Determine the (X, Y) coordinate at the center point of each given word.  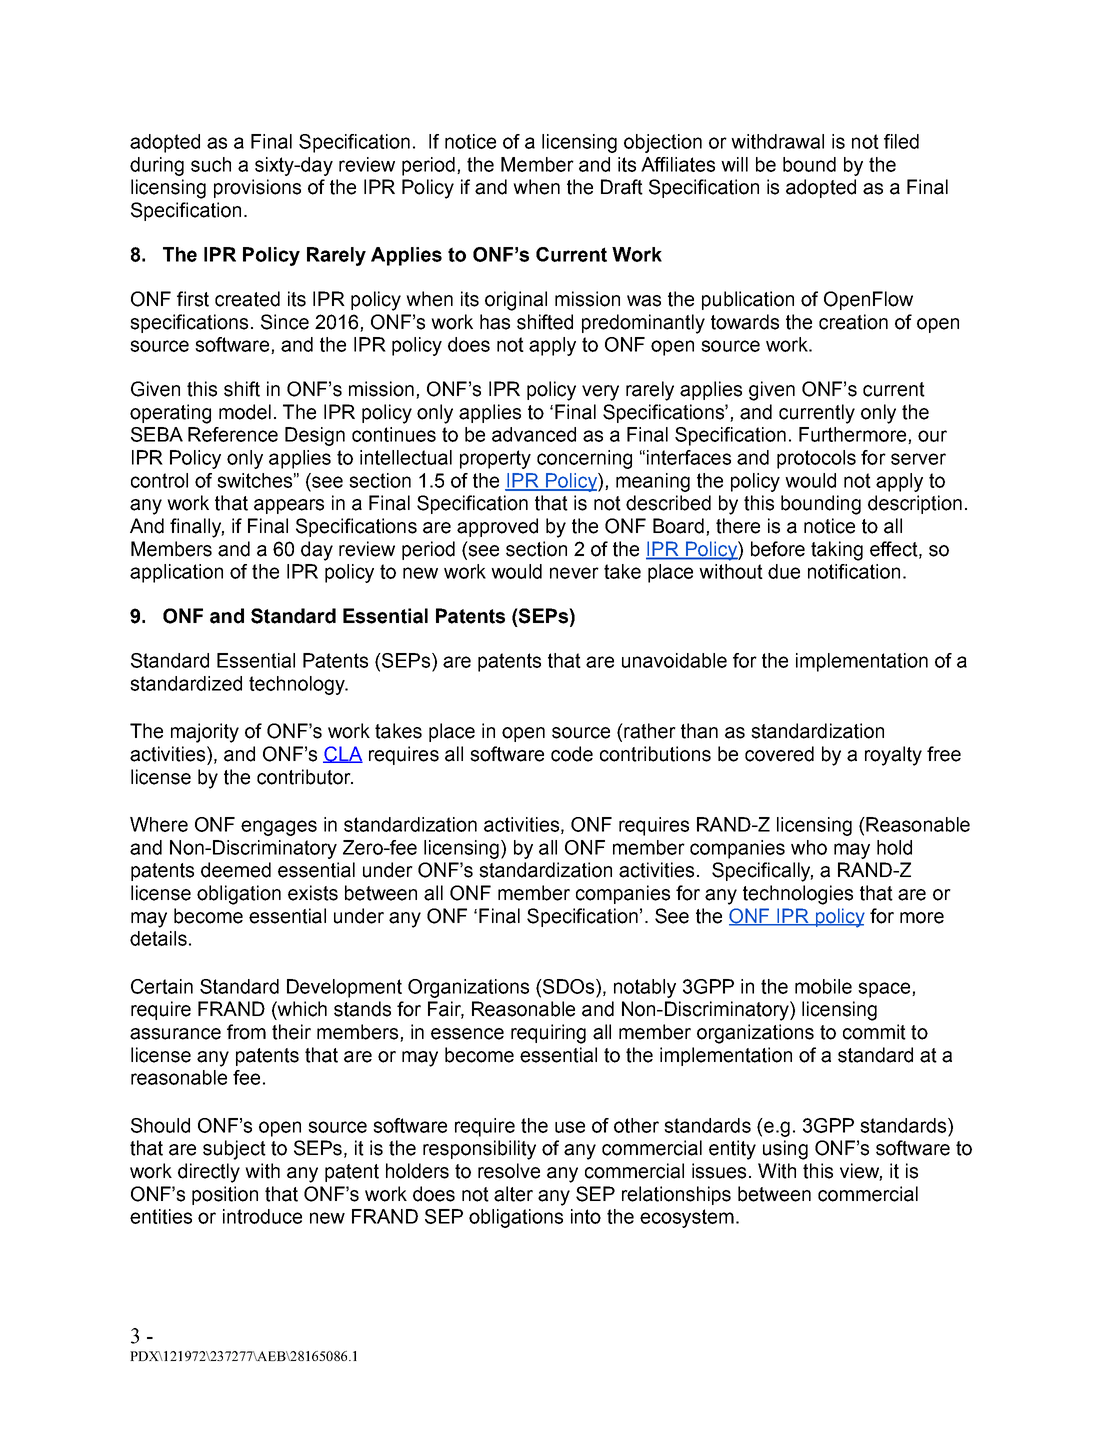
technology (298, 685)
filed (901, 141)
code (572, 754)
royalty (893, 756)
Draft (622, 187)
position (225, 1195)
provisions (257, 188)
